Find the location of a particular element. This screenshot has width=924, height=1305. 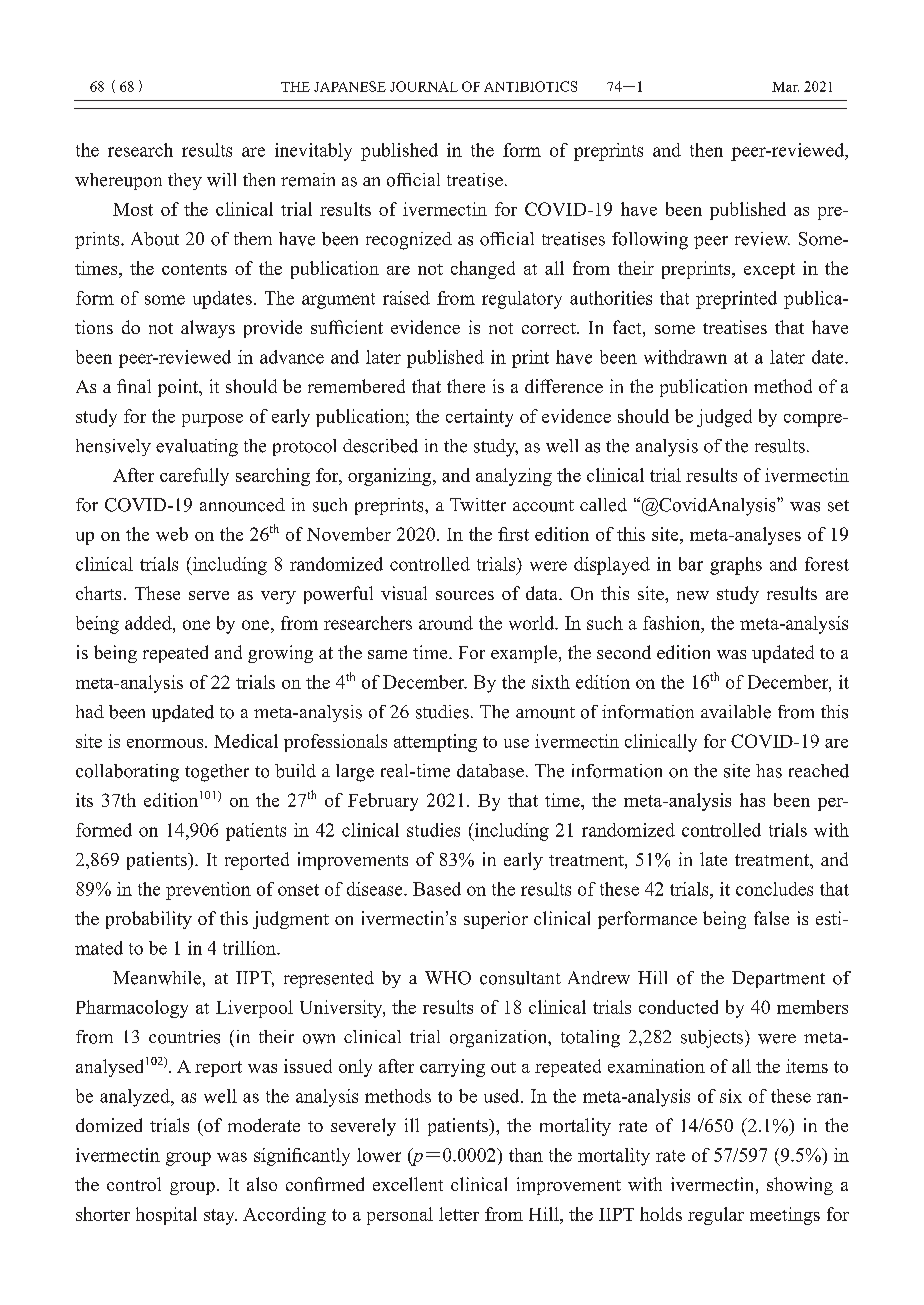

probability is located at coordinates (149, 920).
